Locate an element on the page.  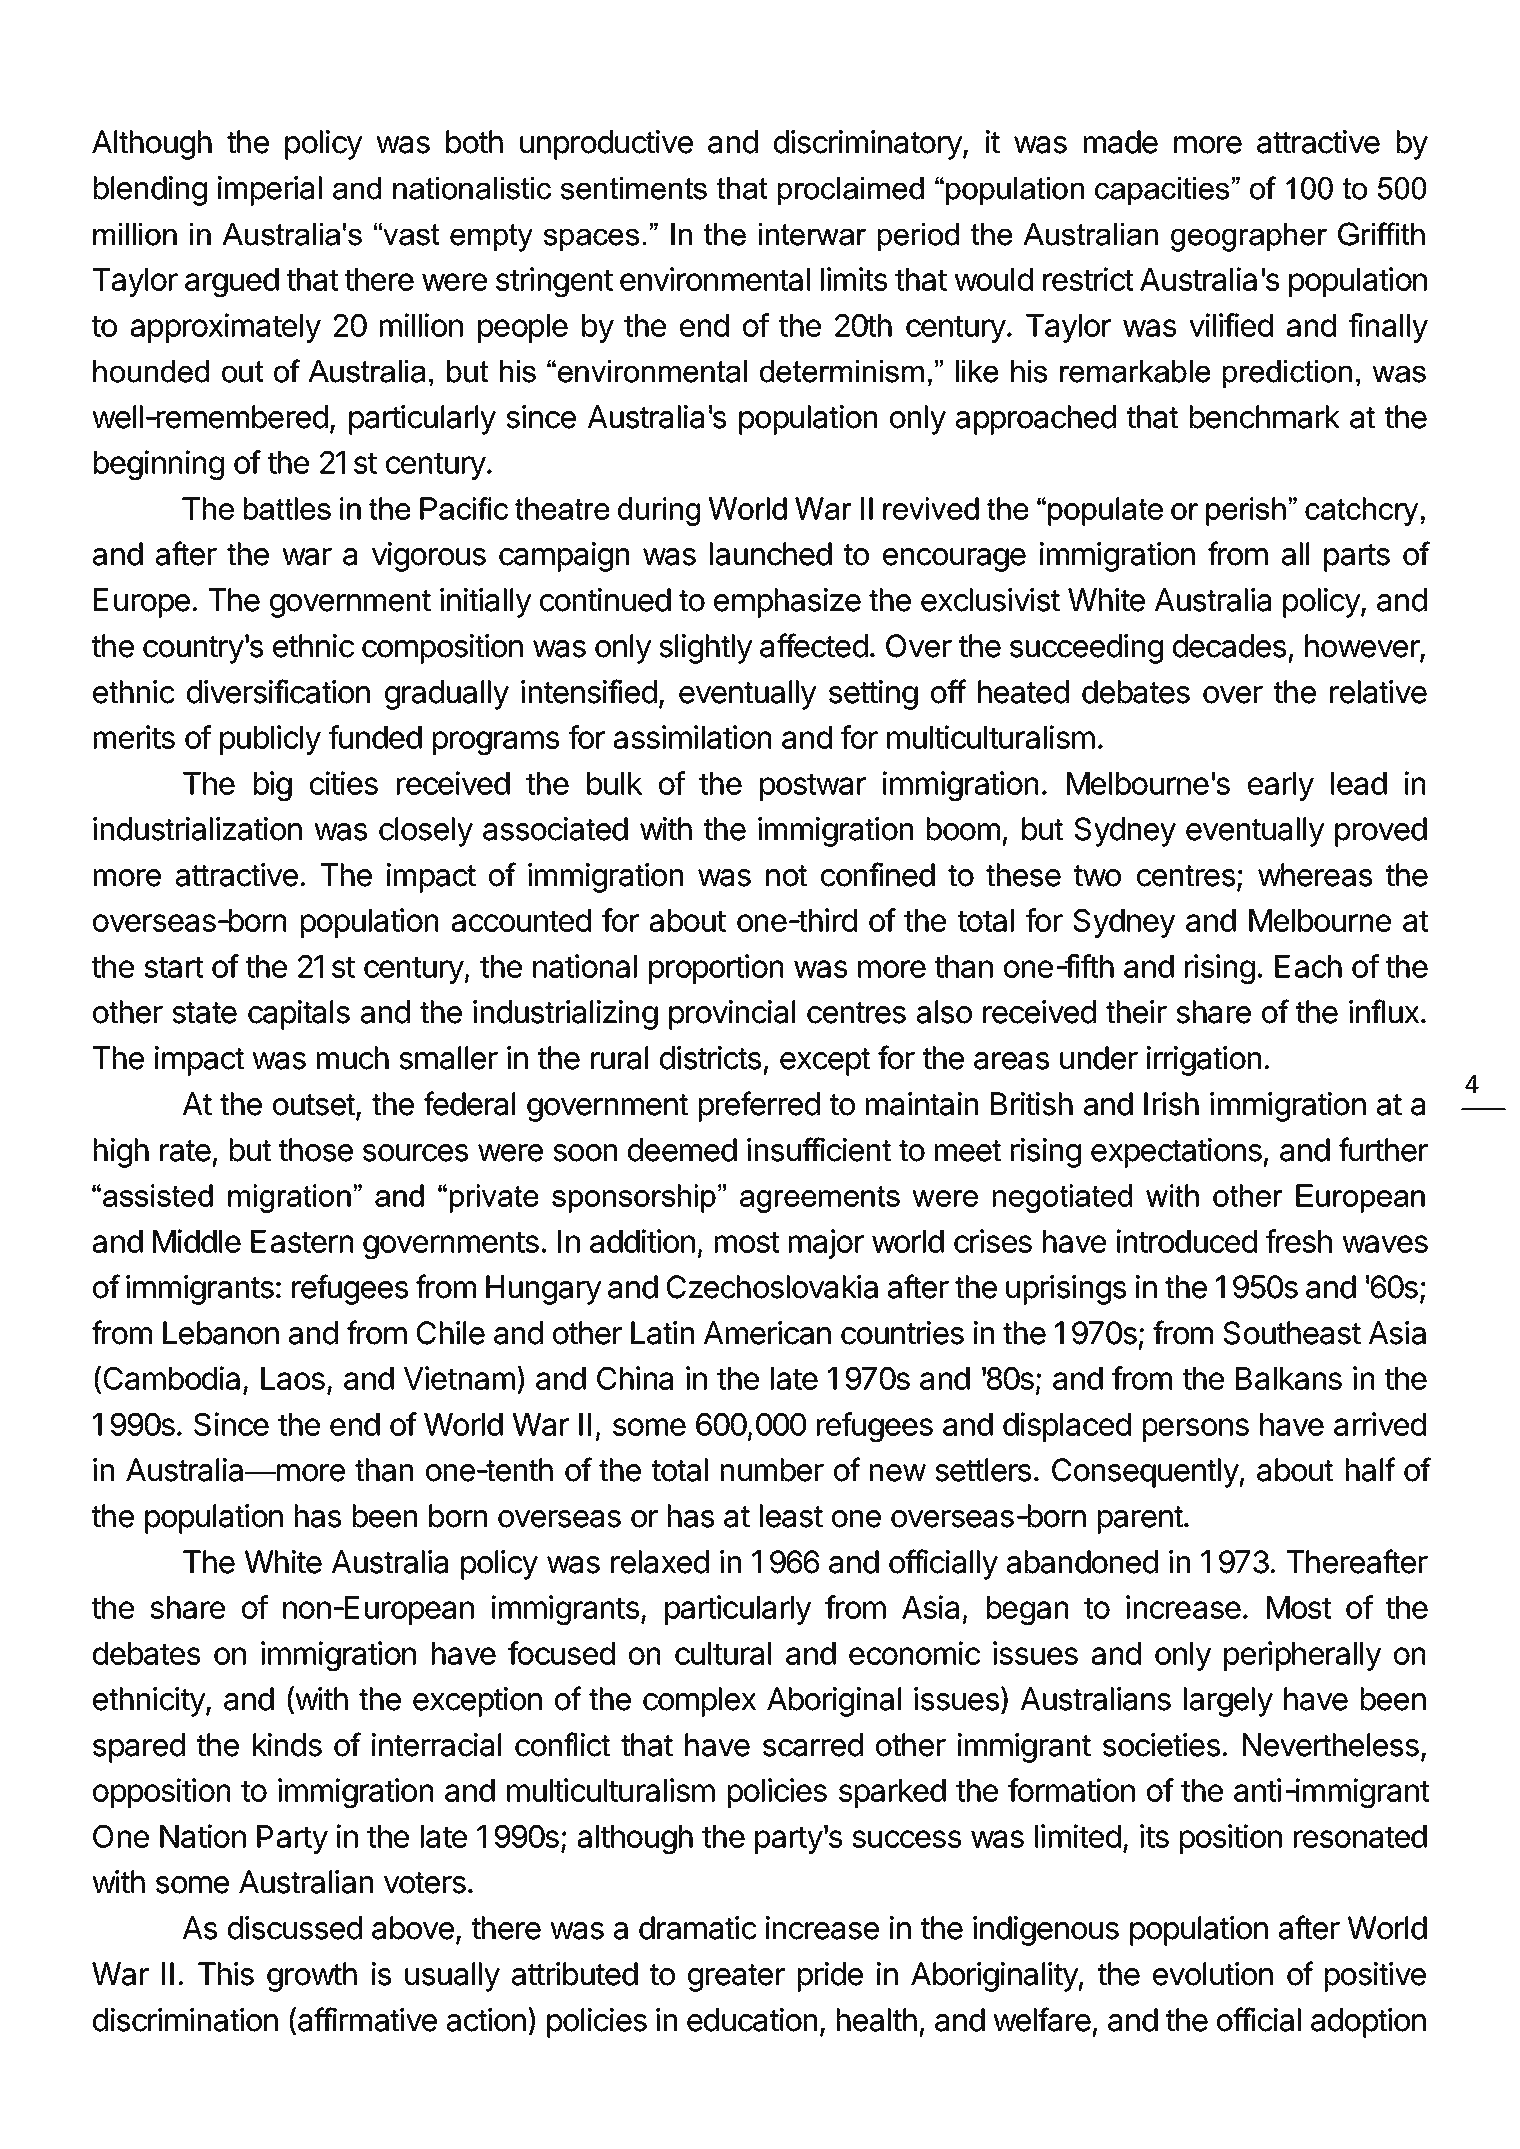
geographer is located at coordinates (1249, 237).
